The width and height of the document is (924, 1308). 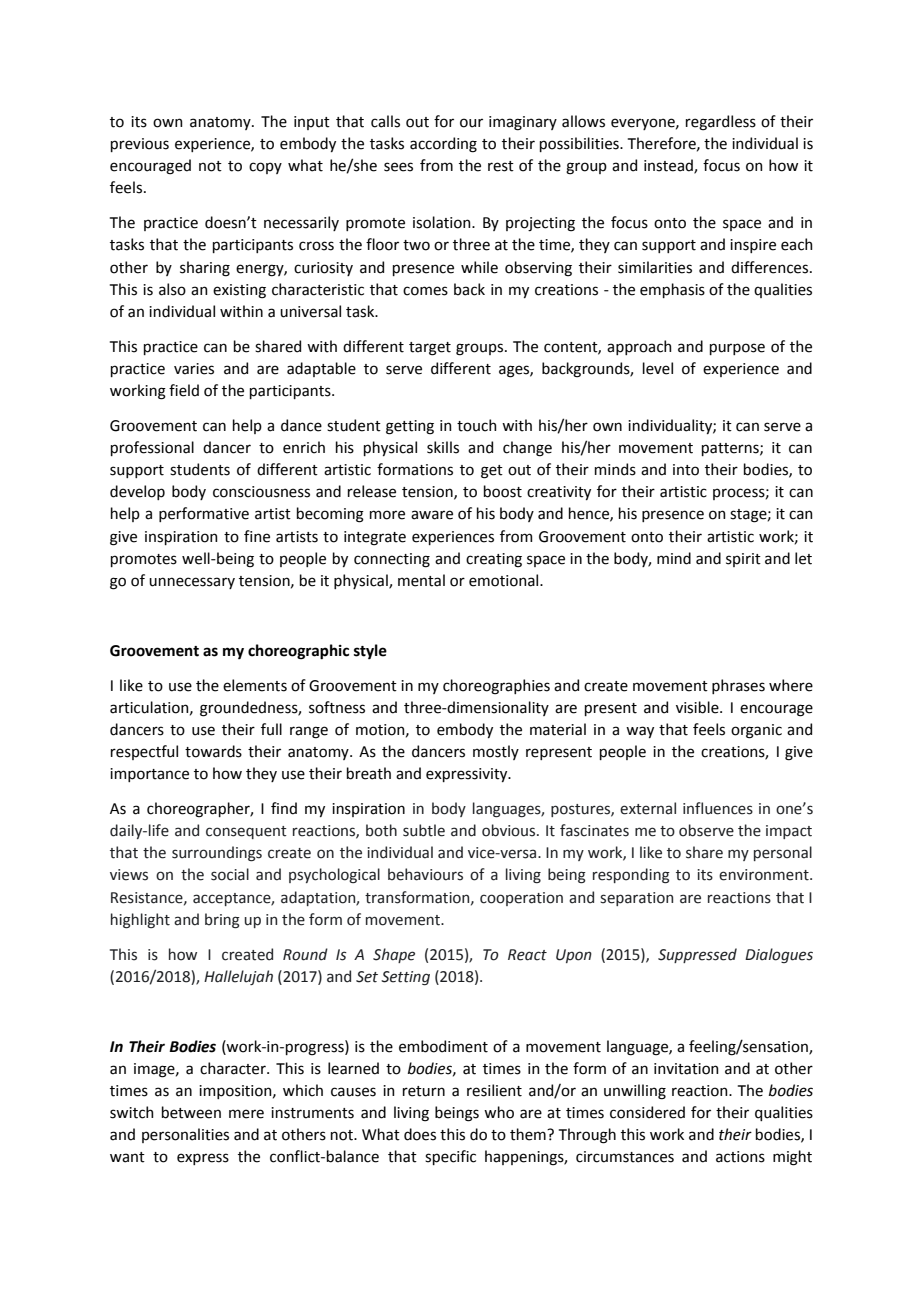 What do you see at coordinates (718, 808) in the document?
I see `influences` at bounding box center [718, 808].
